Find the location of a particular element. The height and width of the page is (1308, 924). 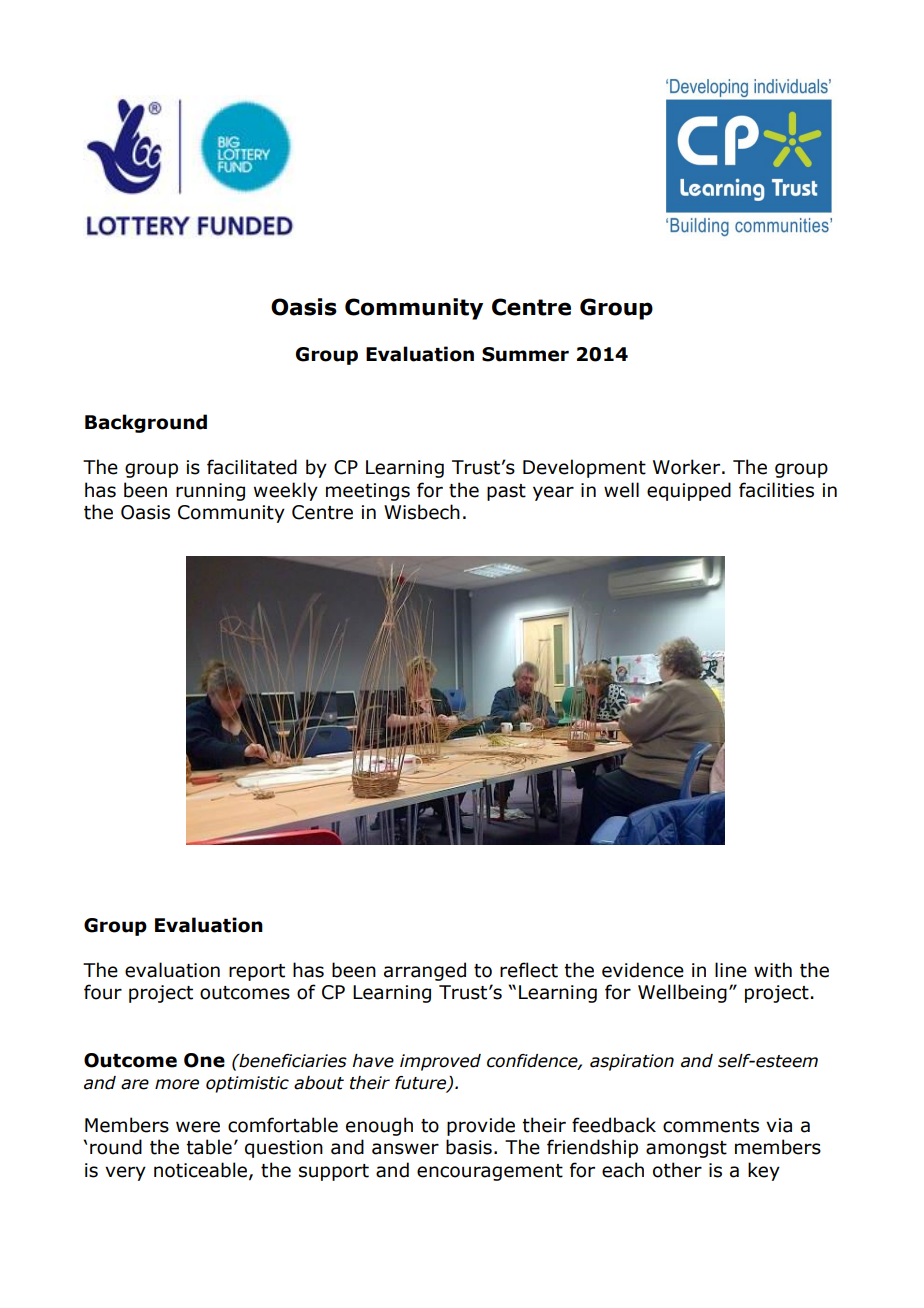

past is located at coordinates (506, 492).
